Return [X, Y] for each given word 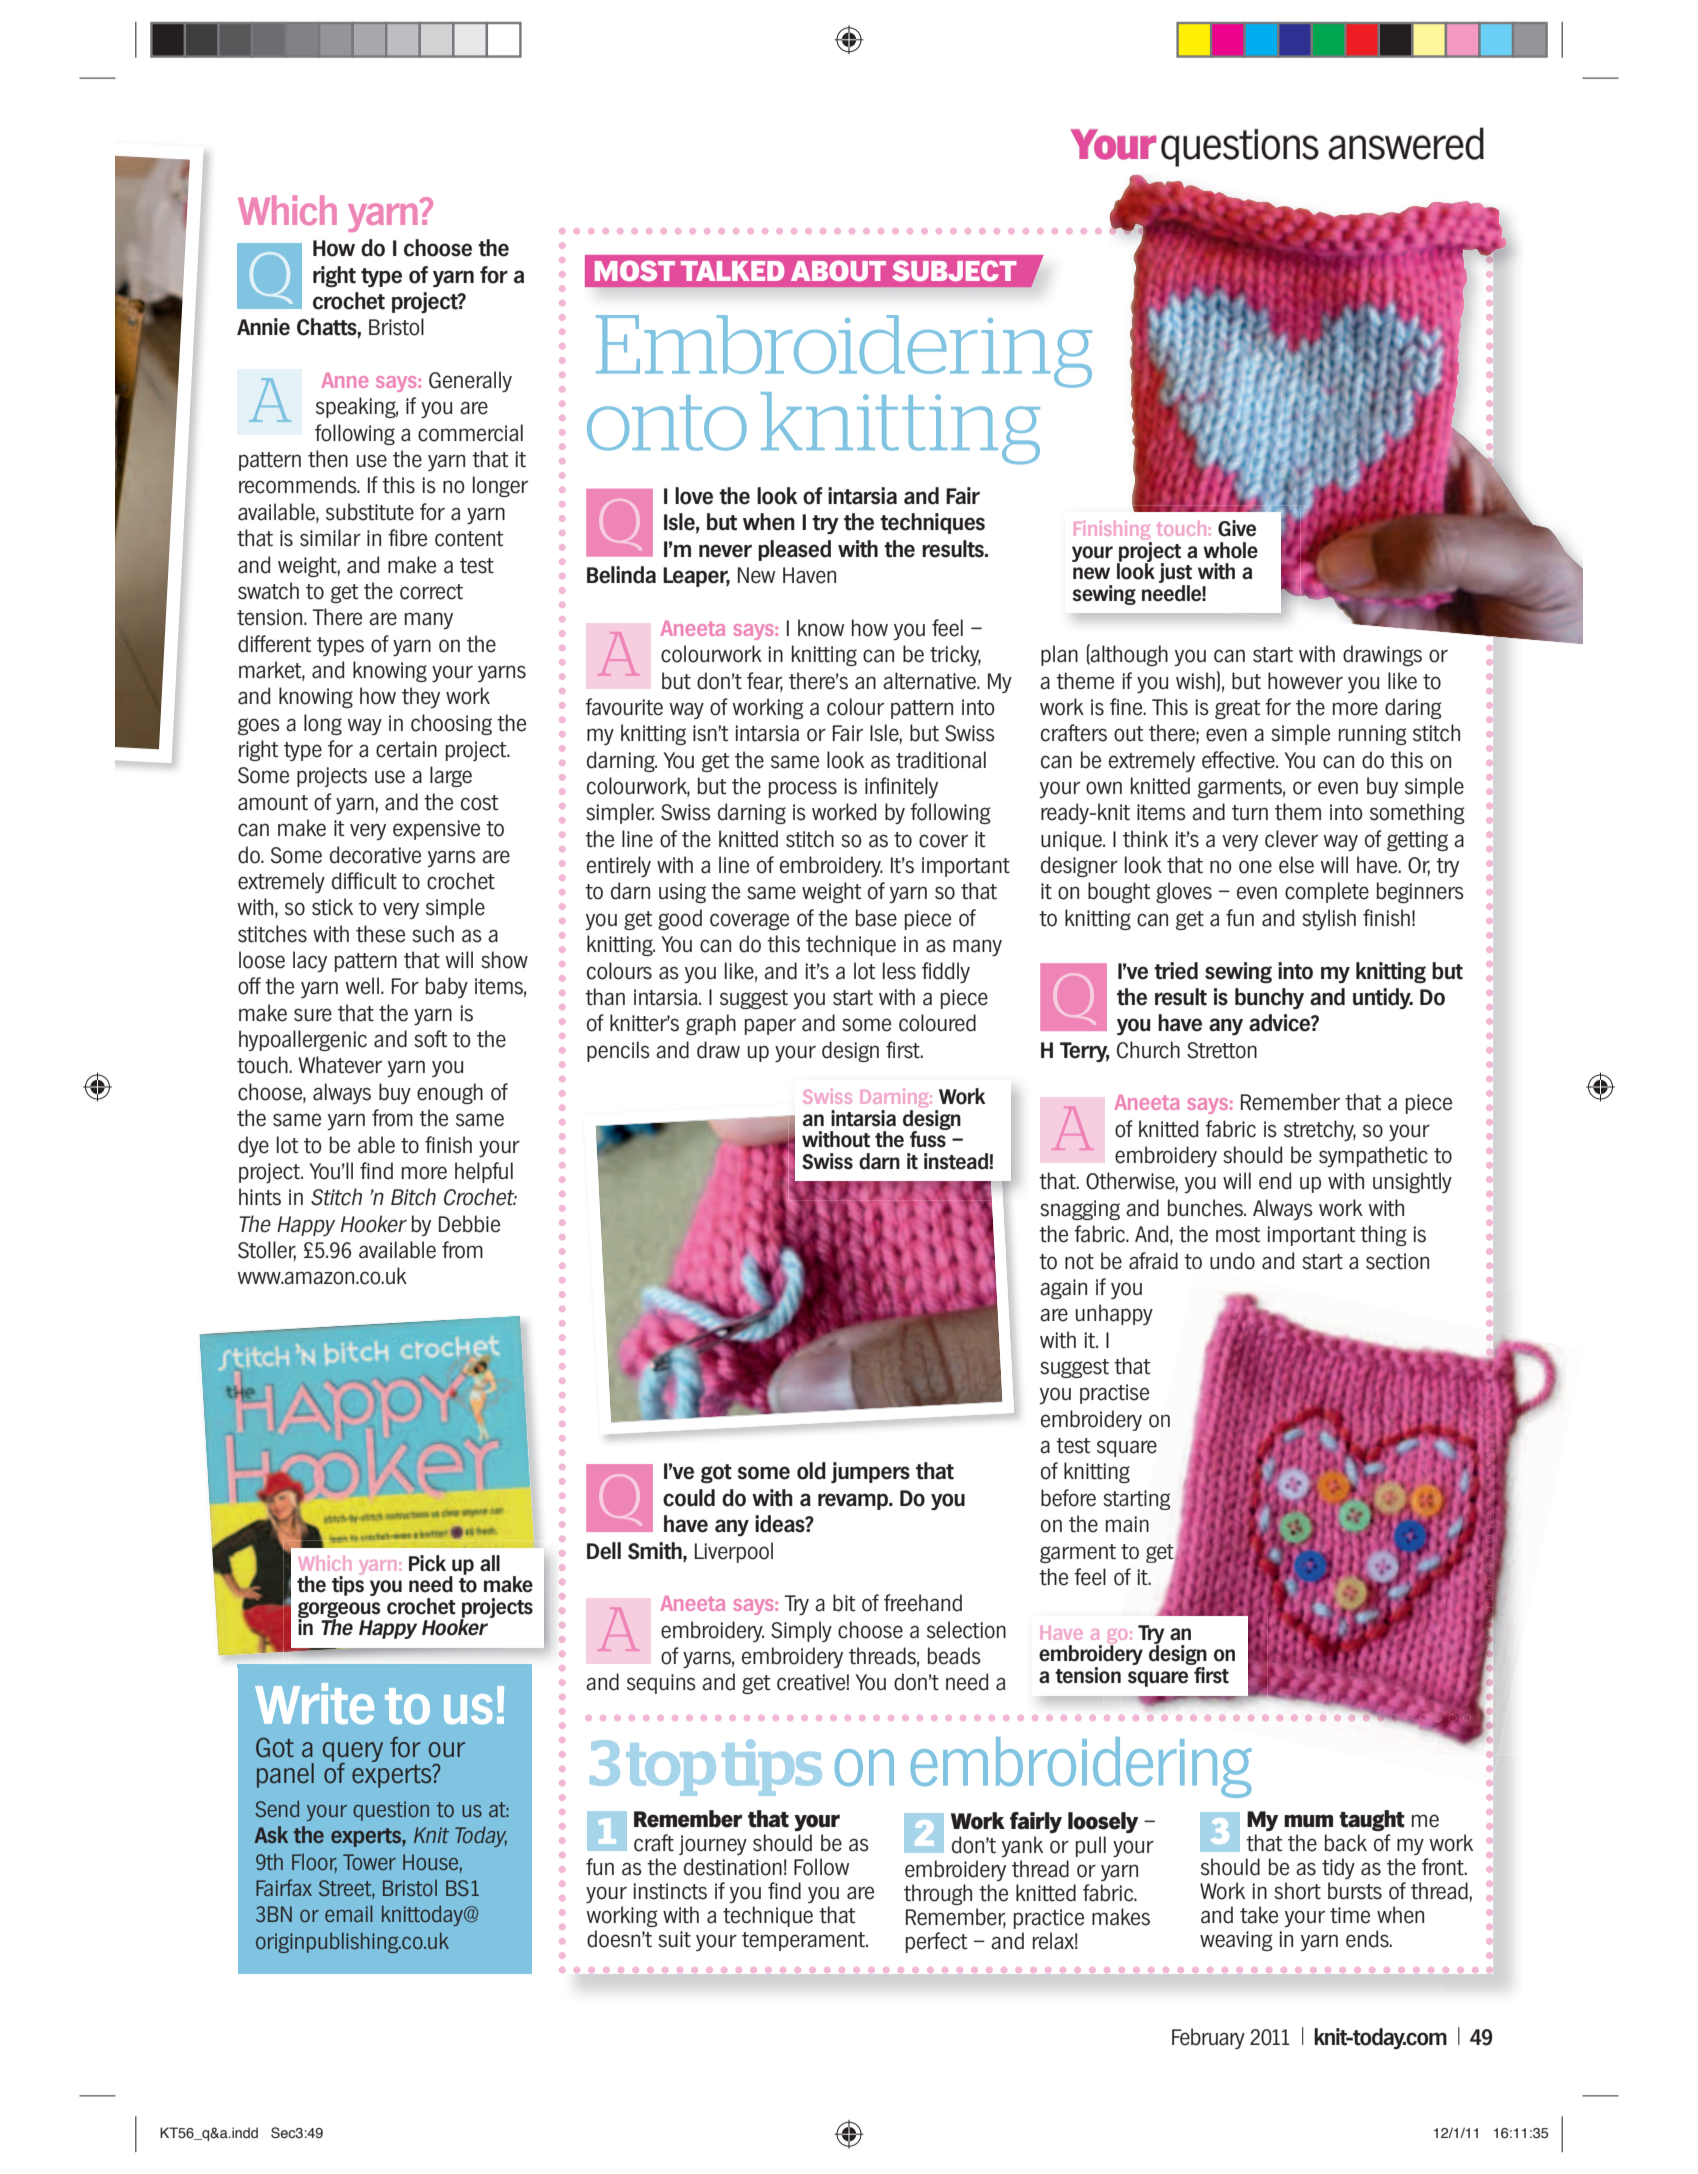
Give [1237, 528]
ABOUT [838, 270]
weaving [1236, 1941]
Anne [345, 380]
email [348, 1913]
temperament [804, 1941]
